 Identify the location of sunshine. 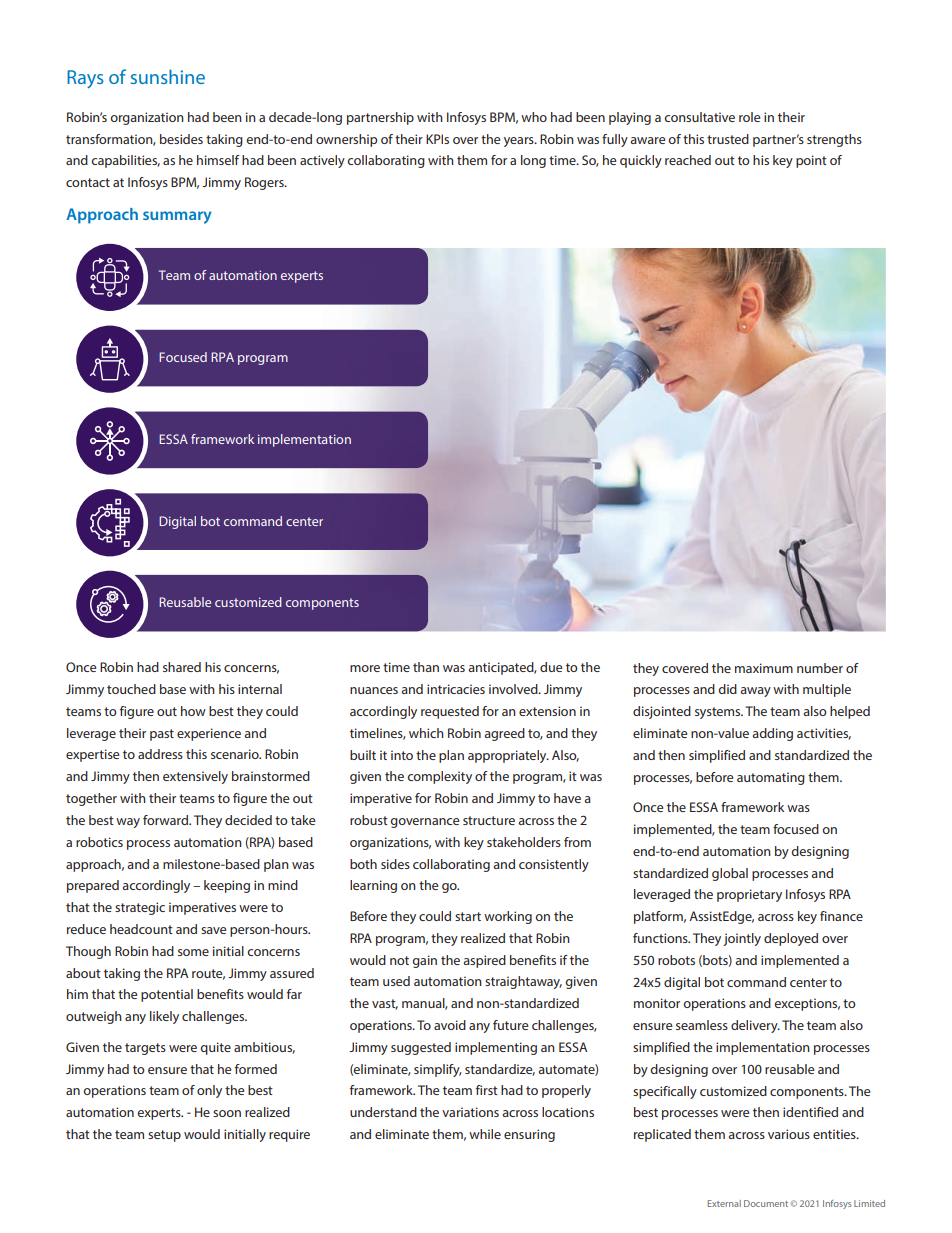
(168, 76).
